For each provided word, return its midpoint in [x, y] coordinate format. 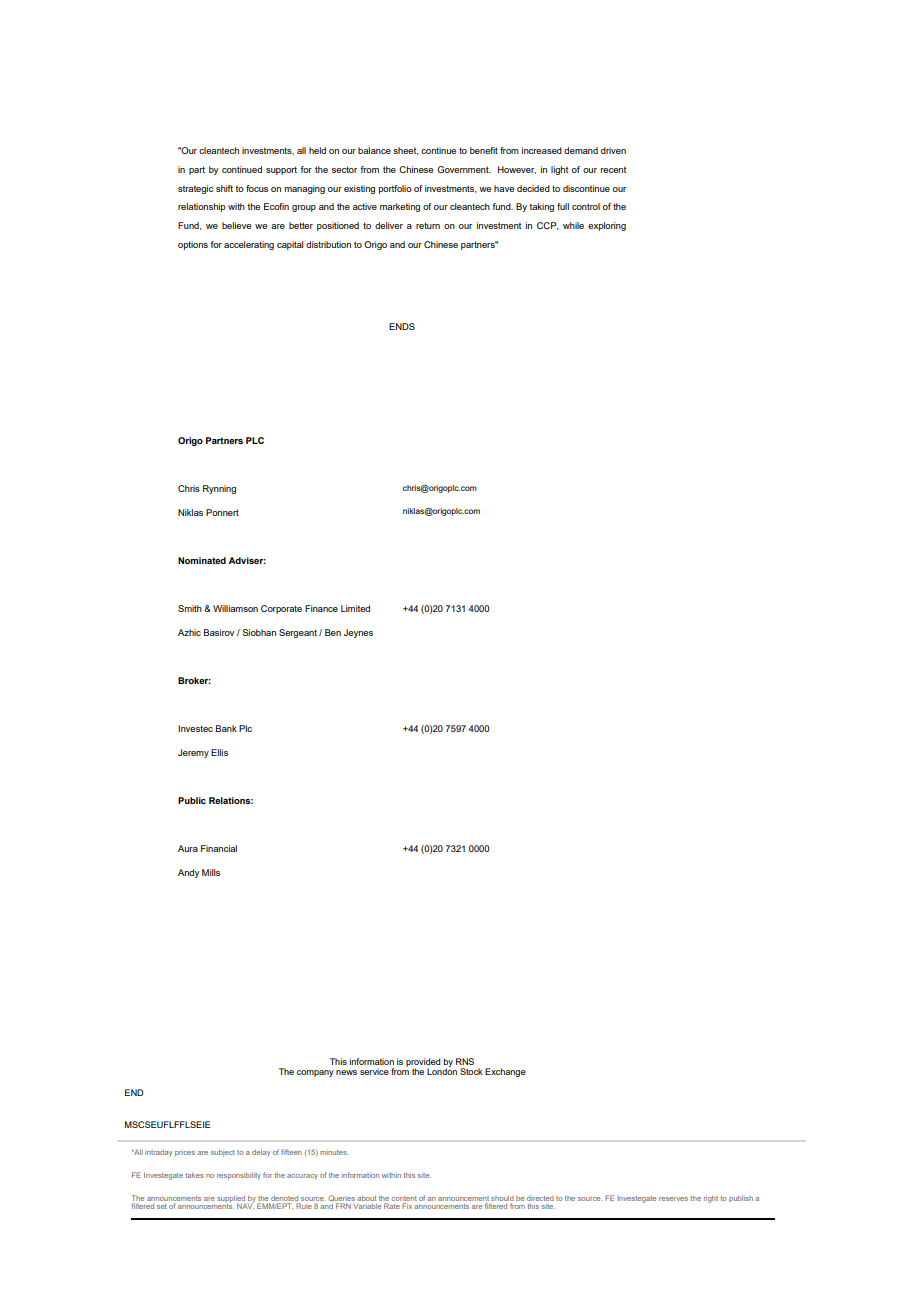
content [404, 1198]
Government [464, 169]
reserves [673, 1199]
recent [613, 170]
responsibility [239, 1176]
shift [224, 188]
